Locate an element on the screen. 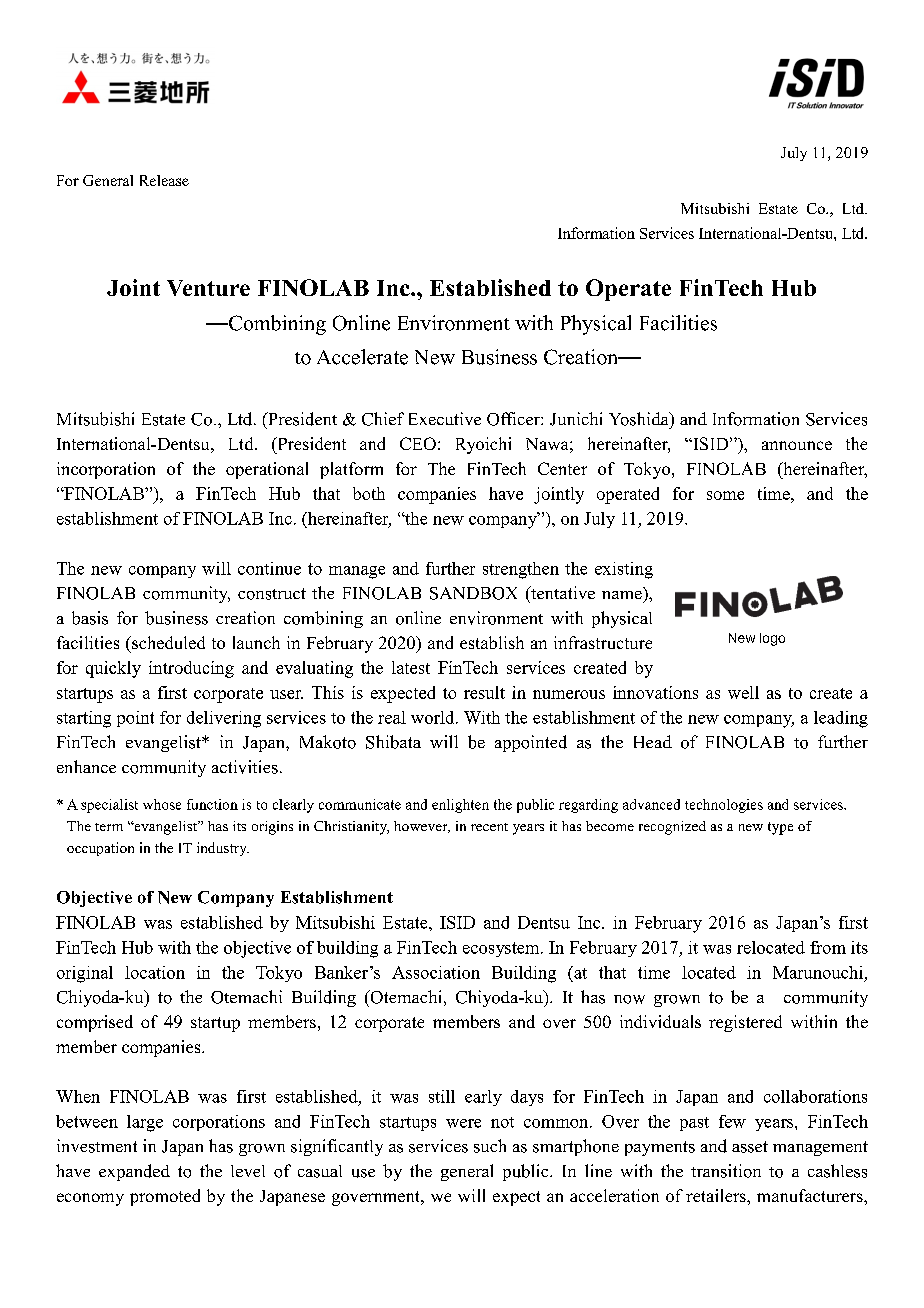  Yoshida is located at coordinates (640, 419).
